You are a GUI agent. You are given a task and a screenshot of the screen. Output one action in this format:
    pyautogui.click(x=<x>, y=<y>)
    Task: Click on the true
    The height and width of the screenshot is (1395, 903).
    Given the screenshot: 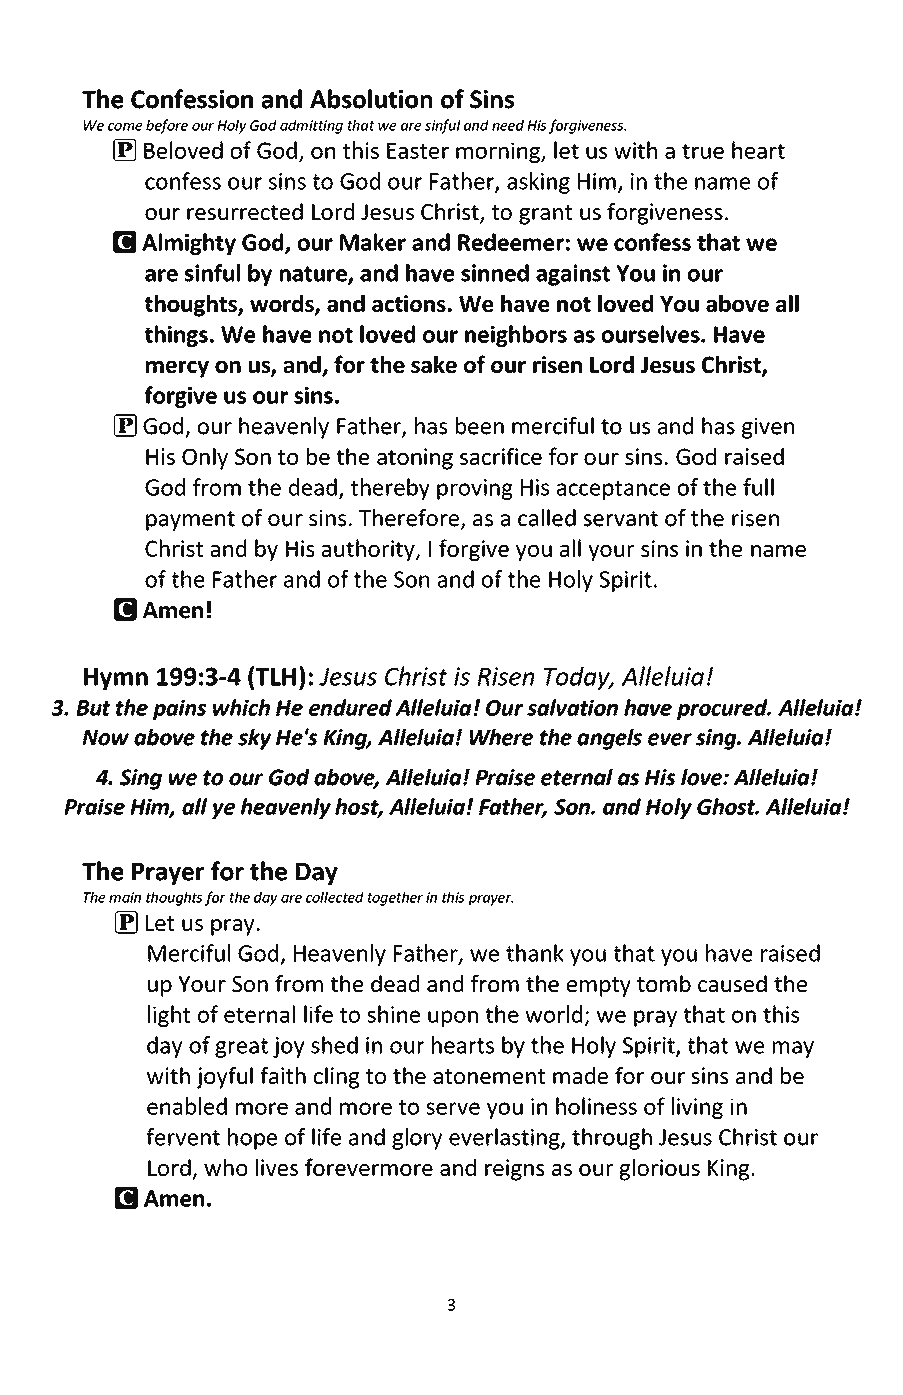 What is the action you would take?
    pyautogui.click(x=703, y=151)
